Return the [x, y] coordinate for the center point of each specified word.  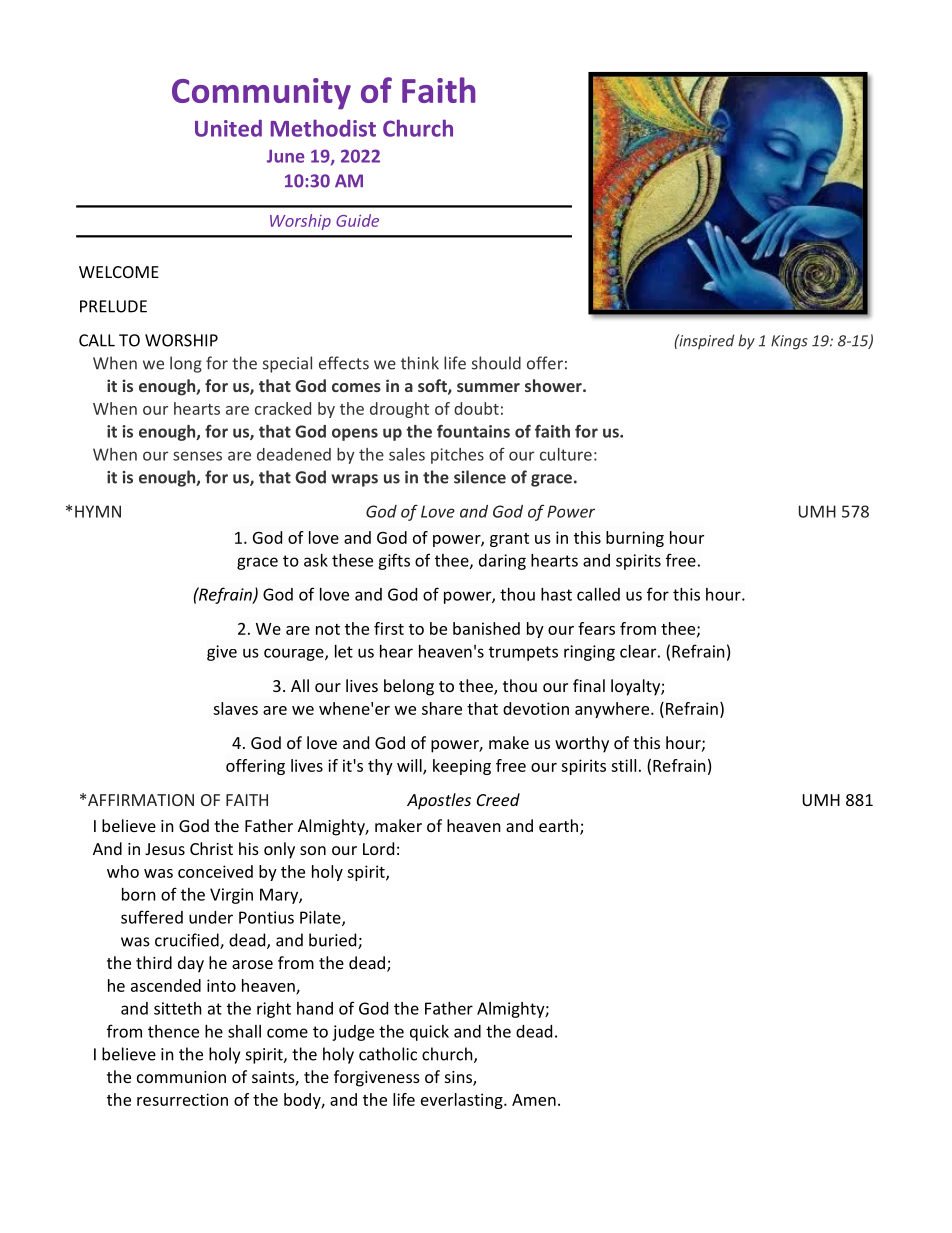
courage [295, 654]
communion [181, 1077]
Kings [789, 342]
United [228, 128]
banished [486, 628]
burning [635, 539]
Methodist [323, 128]
